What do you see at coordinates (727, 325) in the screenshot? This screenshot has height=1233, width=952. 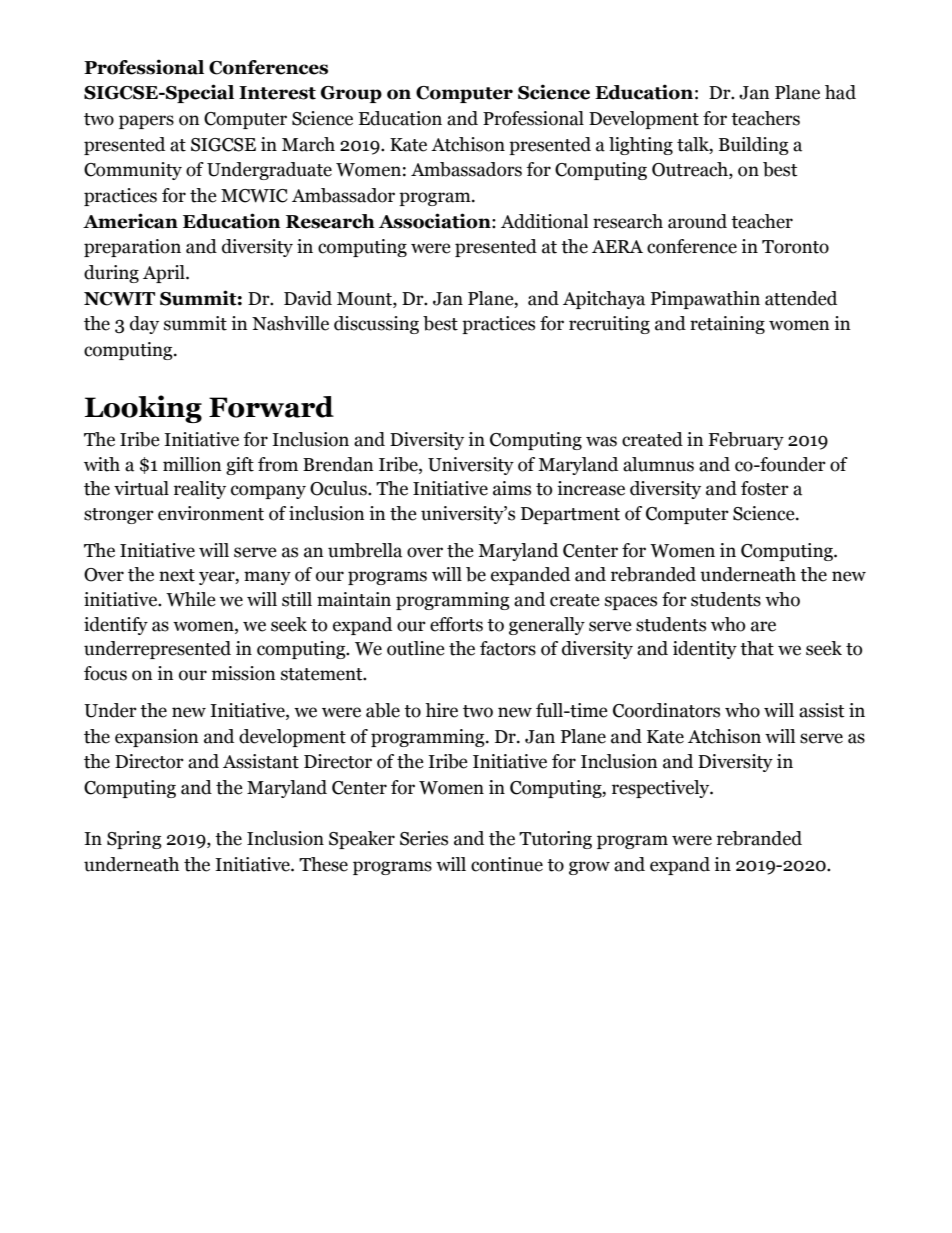 I see `retaining` at bounding box center [727, 325].
